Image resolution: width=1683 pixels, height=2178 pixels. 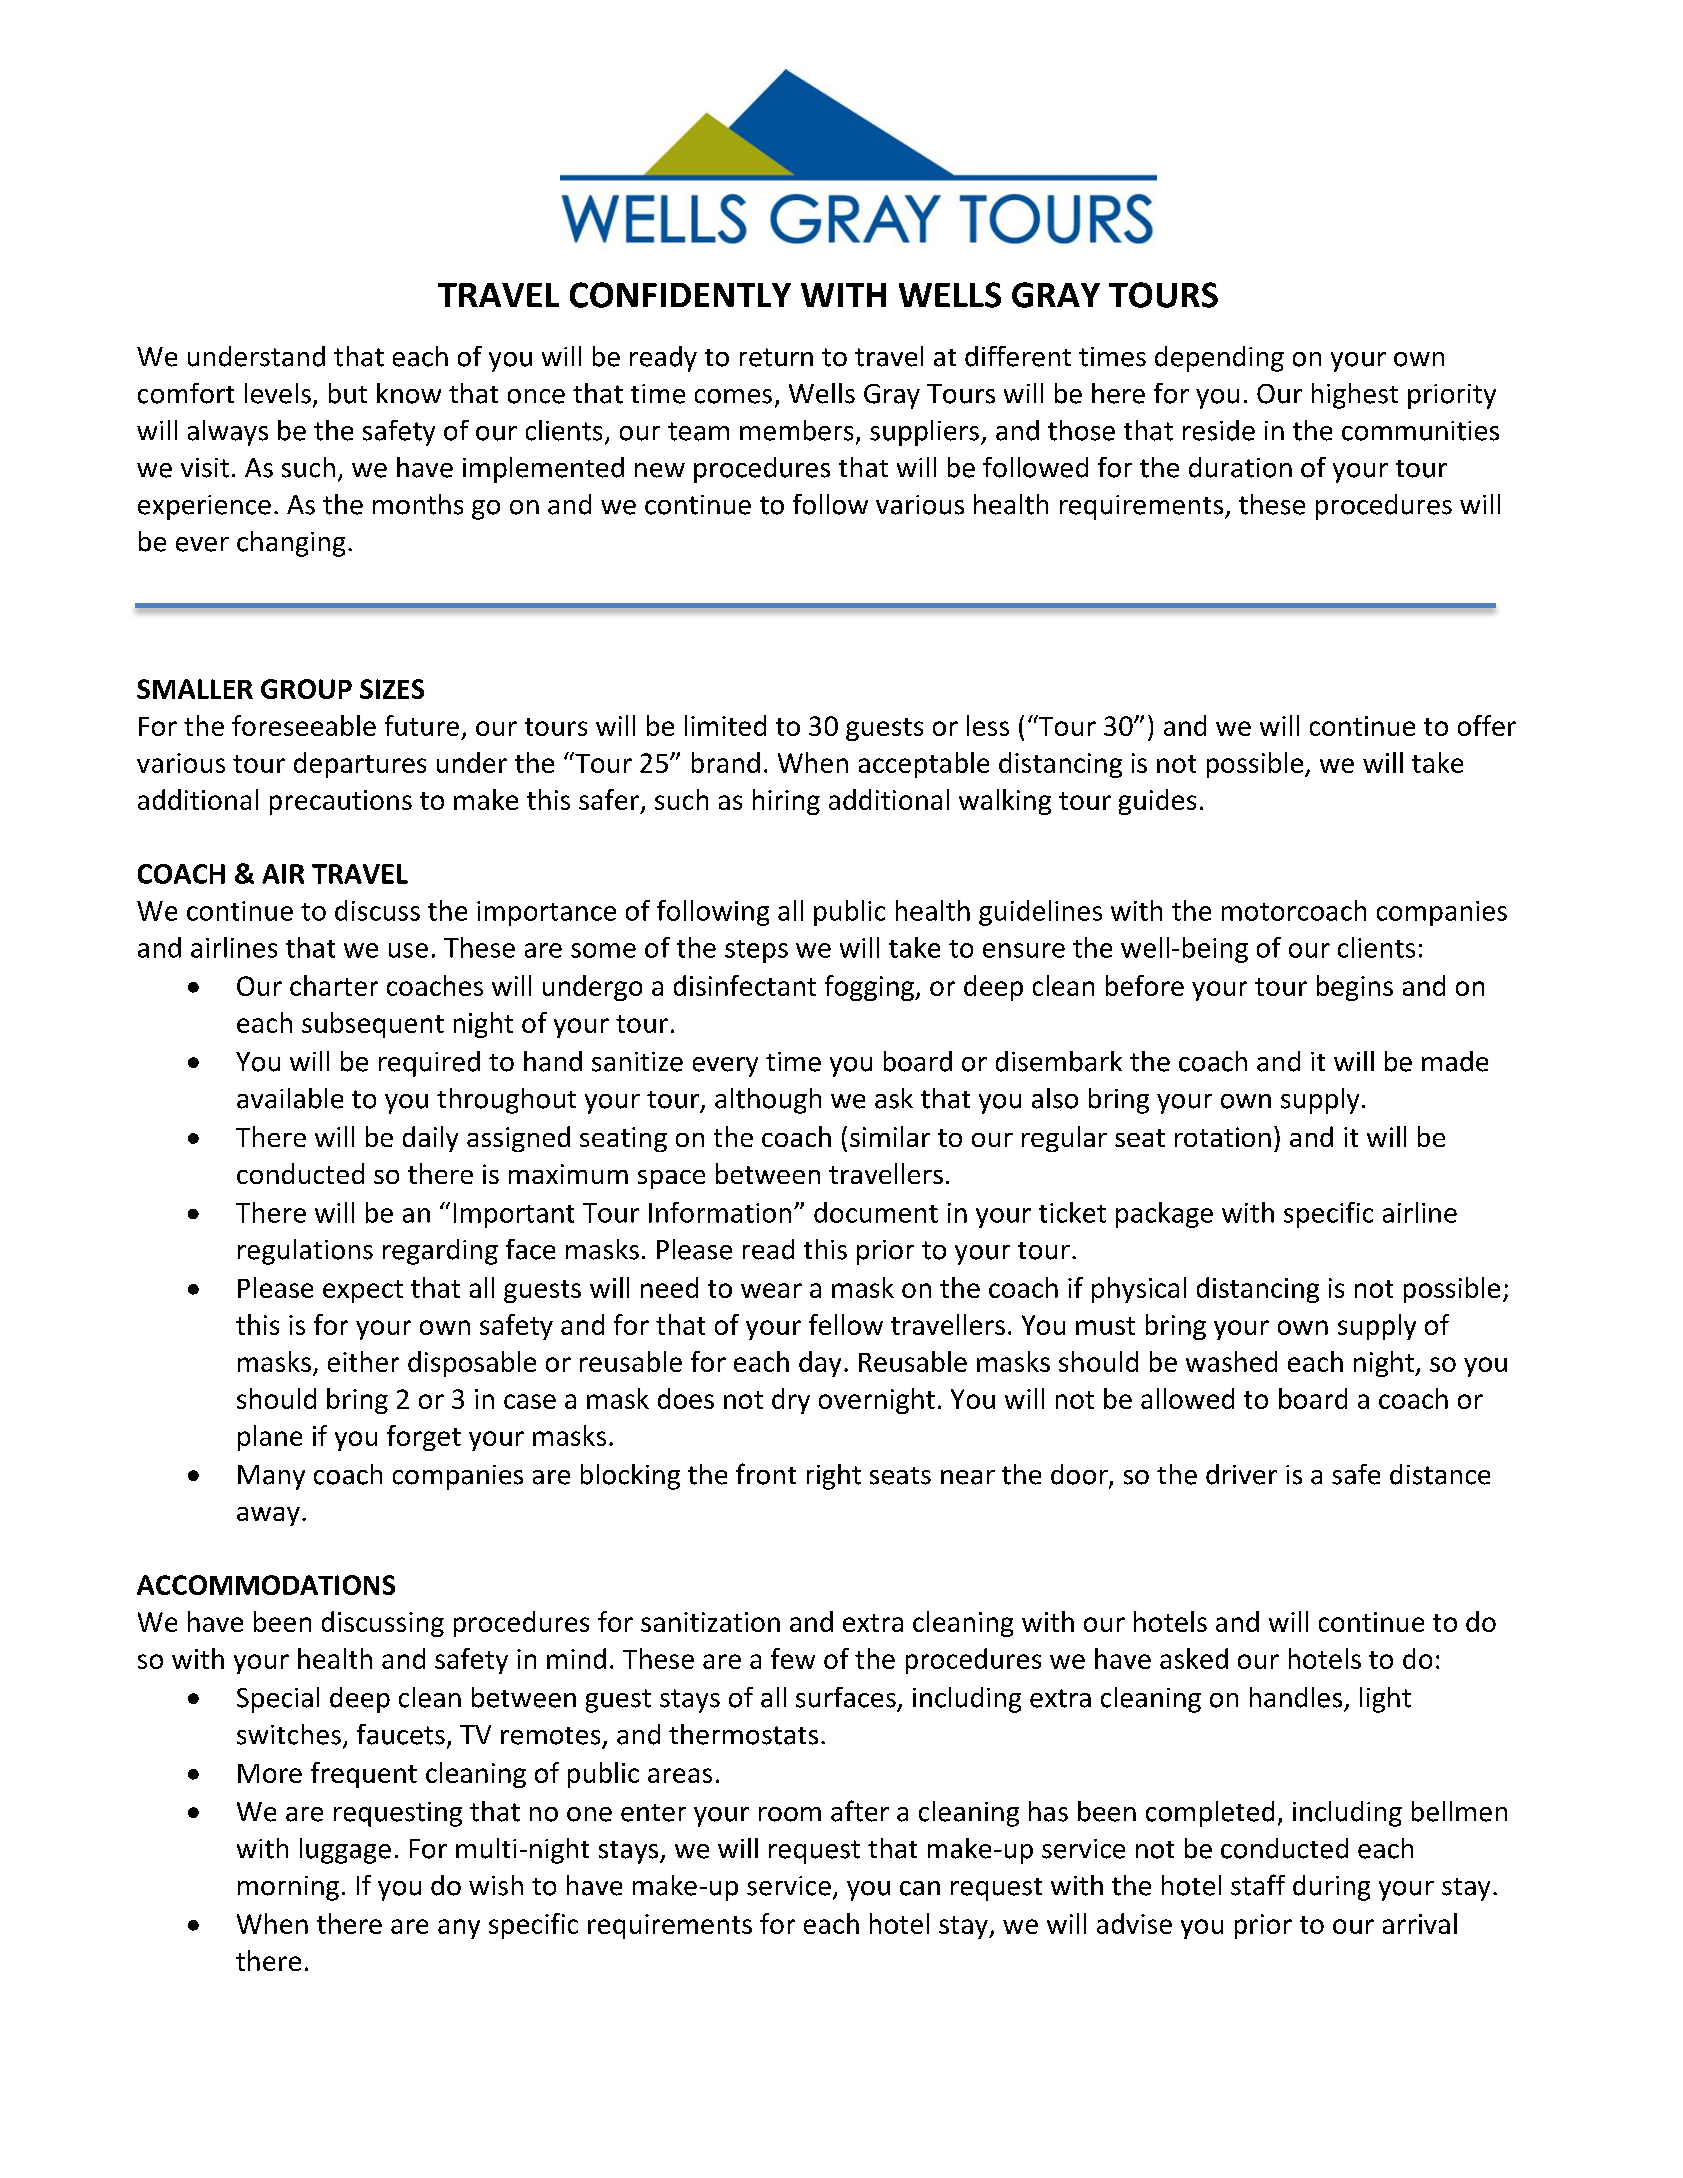 What do you see at coordinates (348, 393) in the screenshot?
I see `but` at bounding box center [348, 393].
